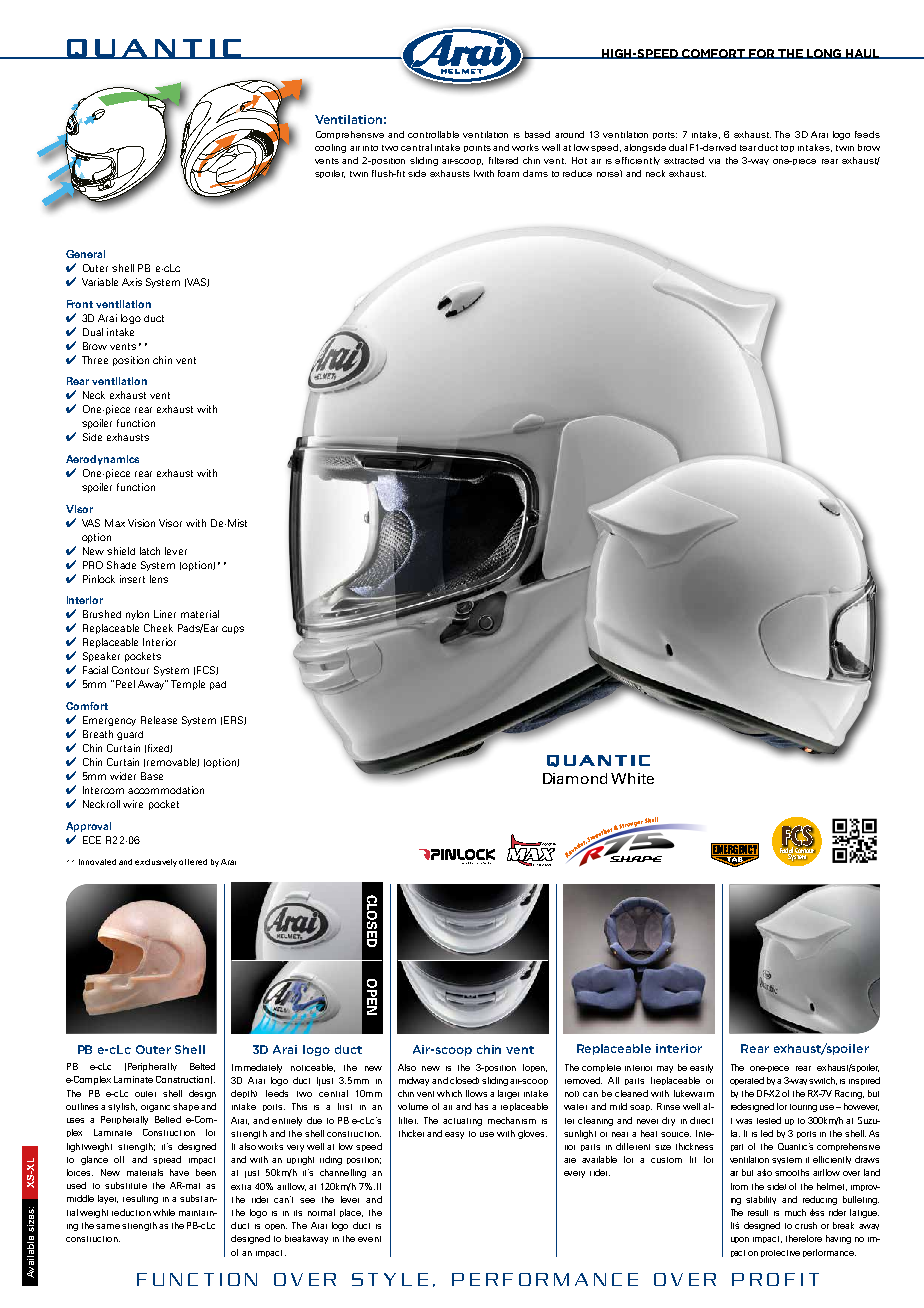 The height and width of the screenshot is (1308, 924). I want to click on top, so click(787, 148).
